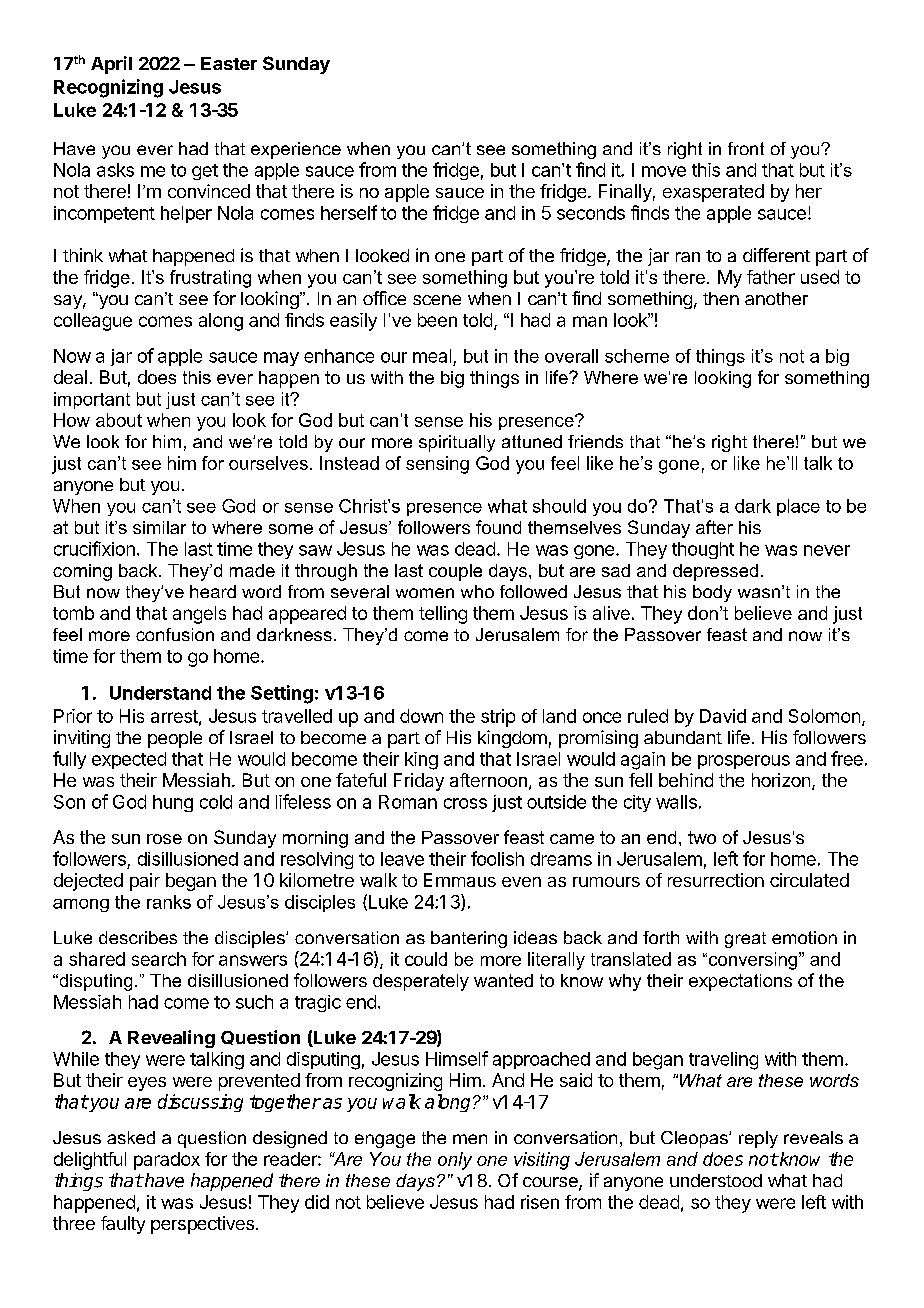  What do you see at coordinates (432, 356) in the screenshot?
I see `meal` at bounding box center [432, 356].
